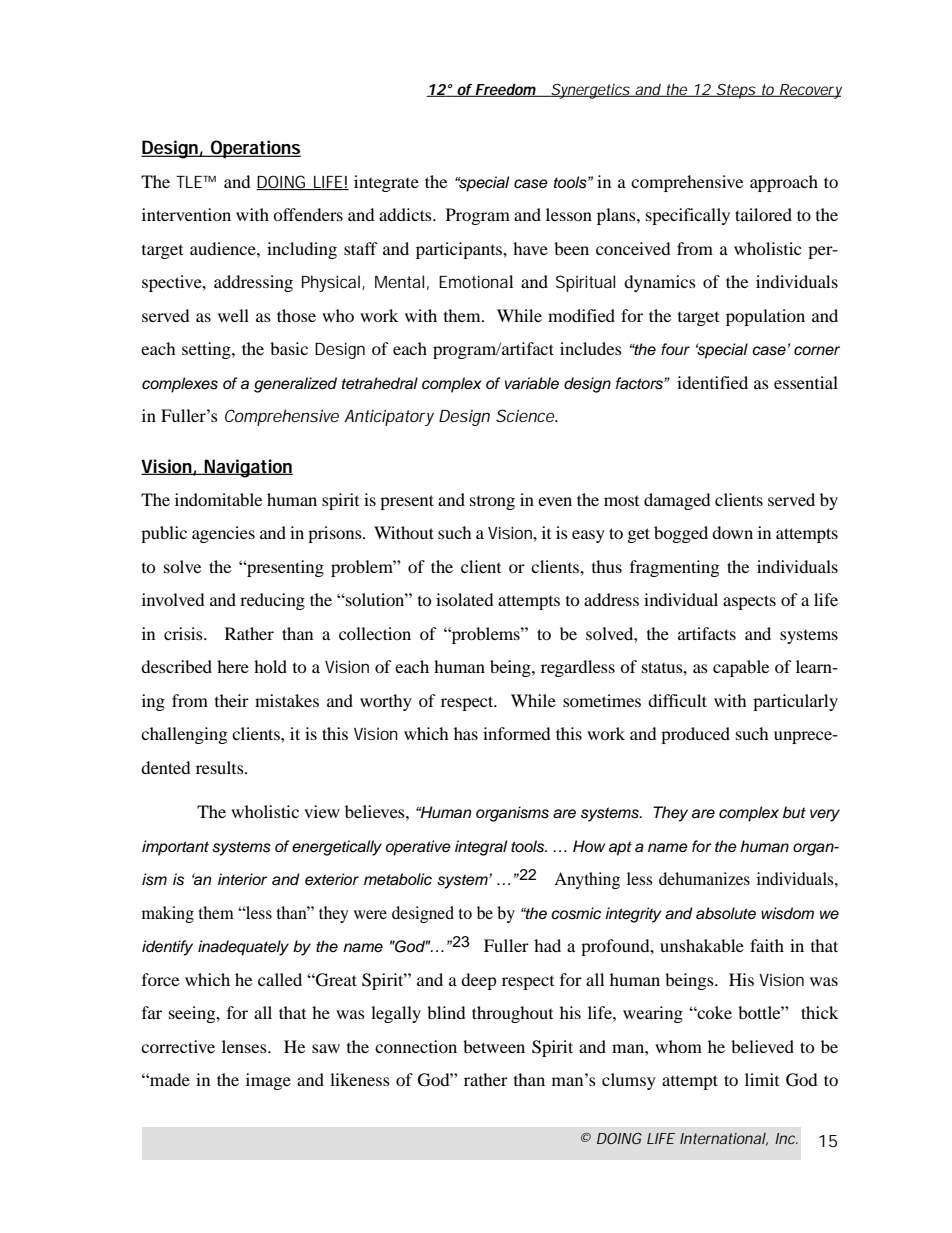 Image resolution: width=952 pixels, height=1233 pixels. Describe the element at coordinates (233, 315) in the screenshot. I see `well` at that location.
